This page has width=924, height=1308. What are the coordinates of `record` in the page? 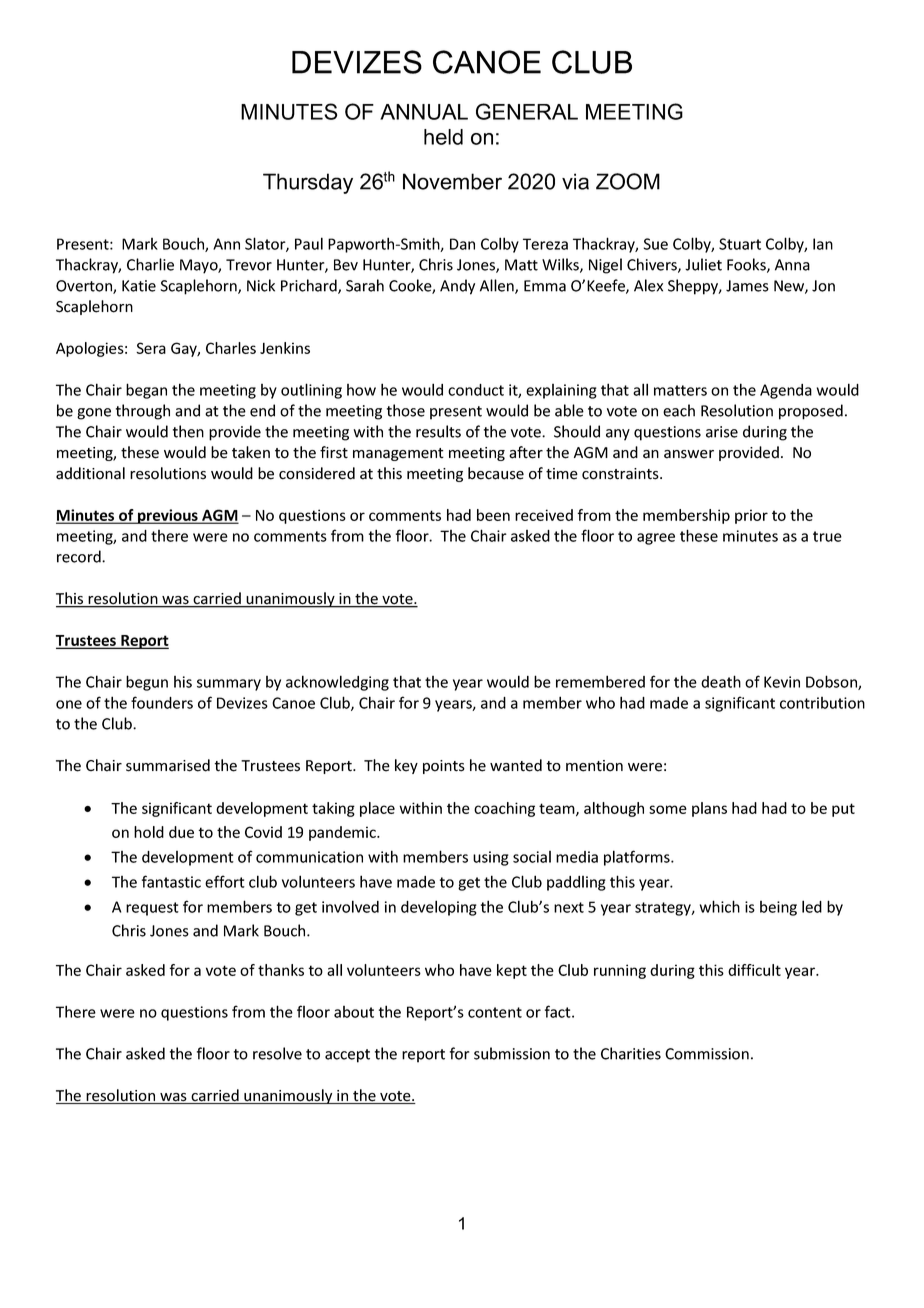 It's located at (80, 556).
